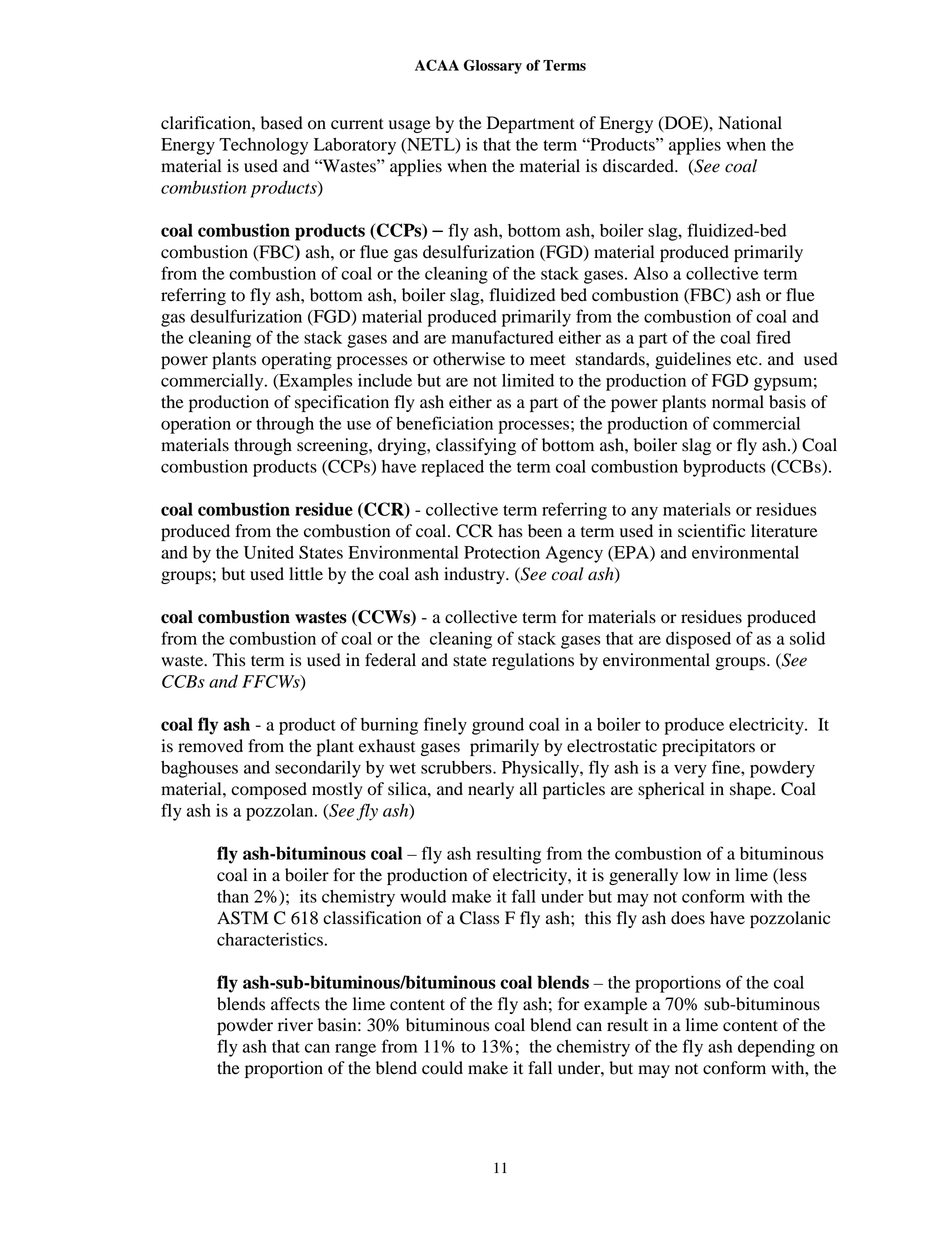 This page has width=952, height=1233. What do you see at coordinates (442, 1068) in the page?
I see `could` at bounding box center [442, 1068].
